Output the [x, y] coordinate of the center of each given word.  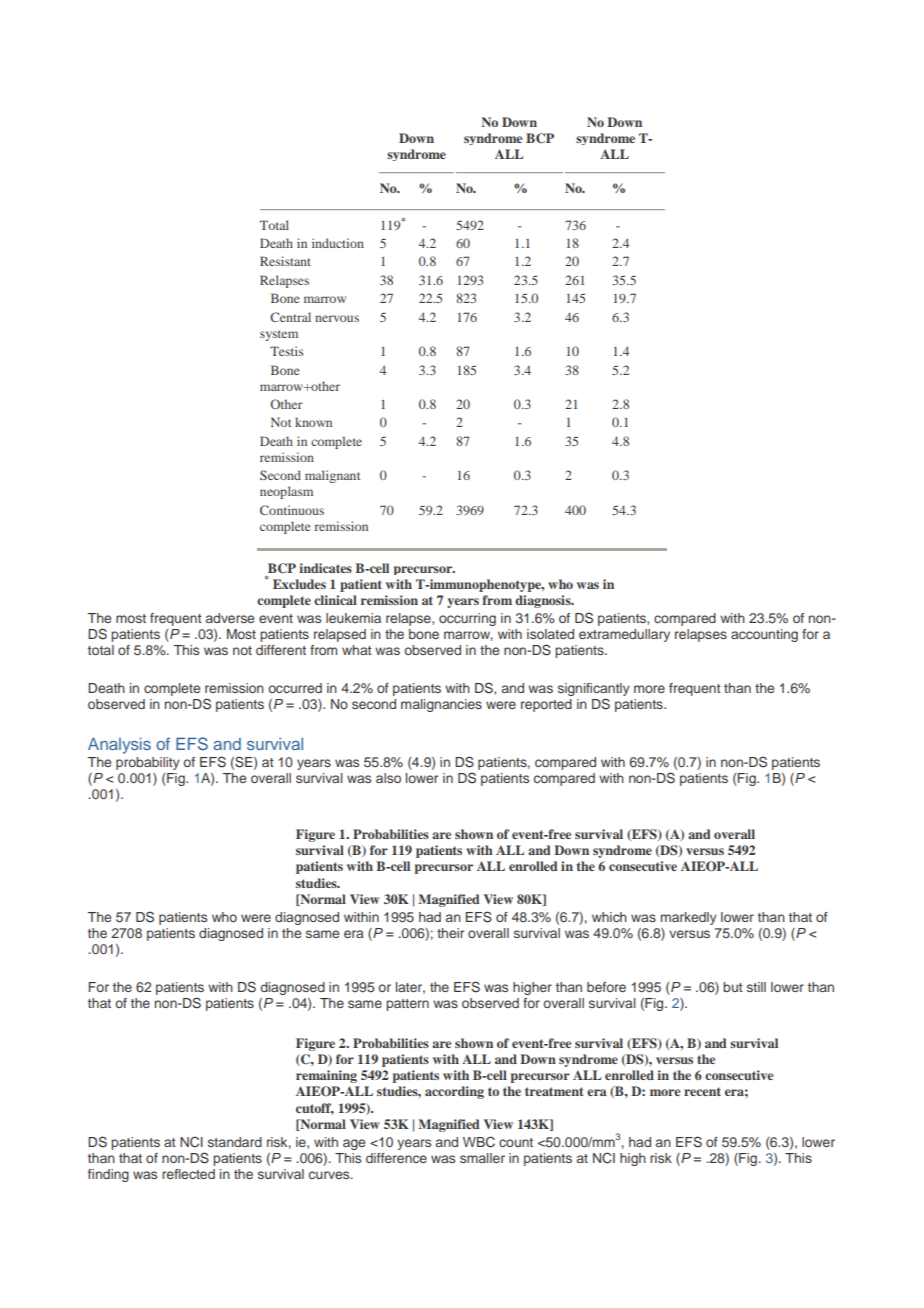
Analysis [119, 745]
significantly [594, 691]
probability [148, 763]
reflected [188, 1174]
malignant [333, 476]
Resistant [285, 261]
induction [338, 243]
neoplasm [286, 492]
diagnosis [544, 601]
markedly [689, 918]
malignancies [441, 705]
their [450, 933]
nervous [337, 318]
